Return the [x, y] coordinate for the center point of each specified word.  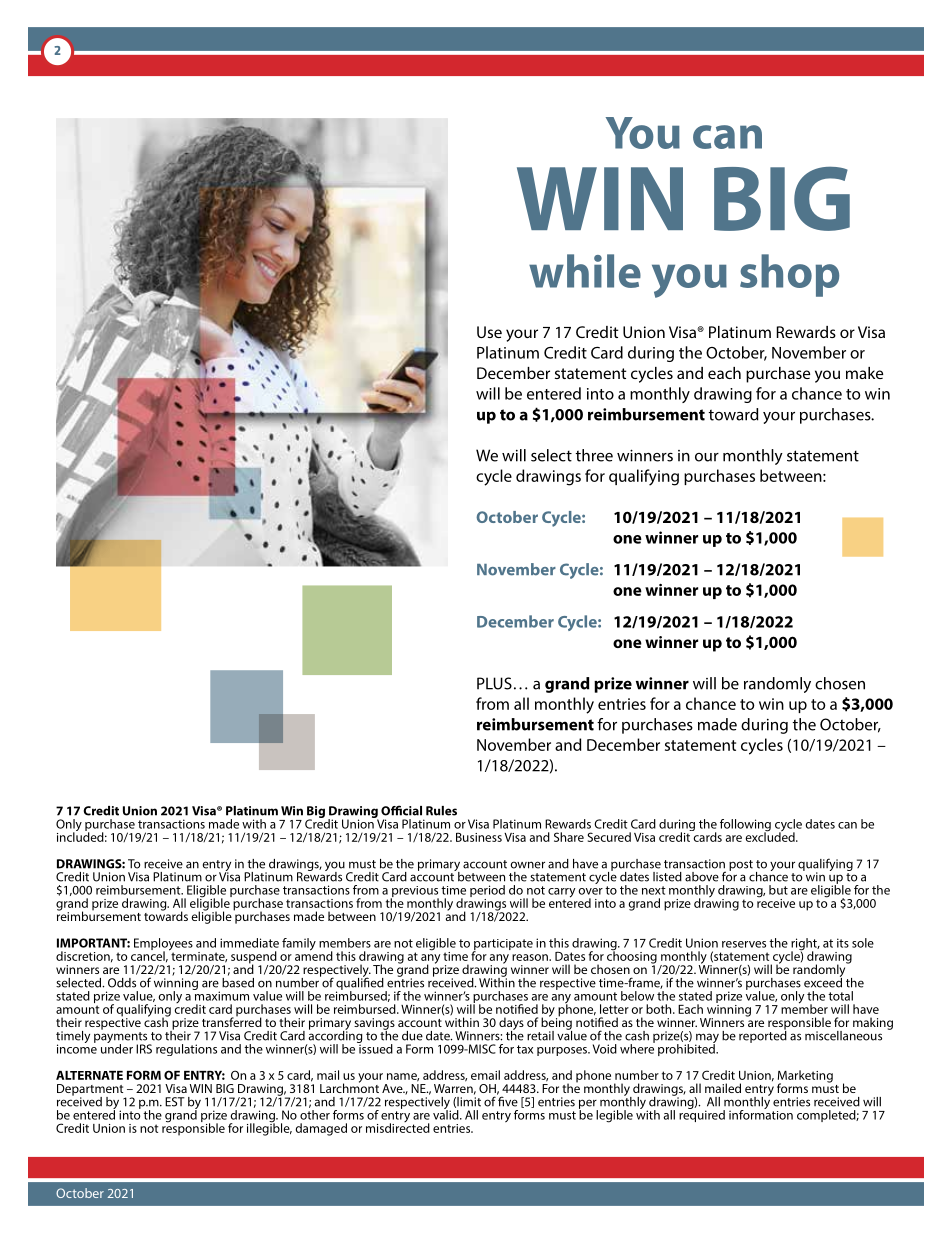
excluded [771, 836]
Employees [163, 945]
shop [789, 275]
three [594, 455]
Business [479, 837]
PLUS [494, 683]
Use [489, 332]
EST [175, 1102]
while [585, 271]
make [864, 373]
